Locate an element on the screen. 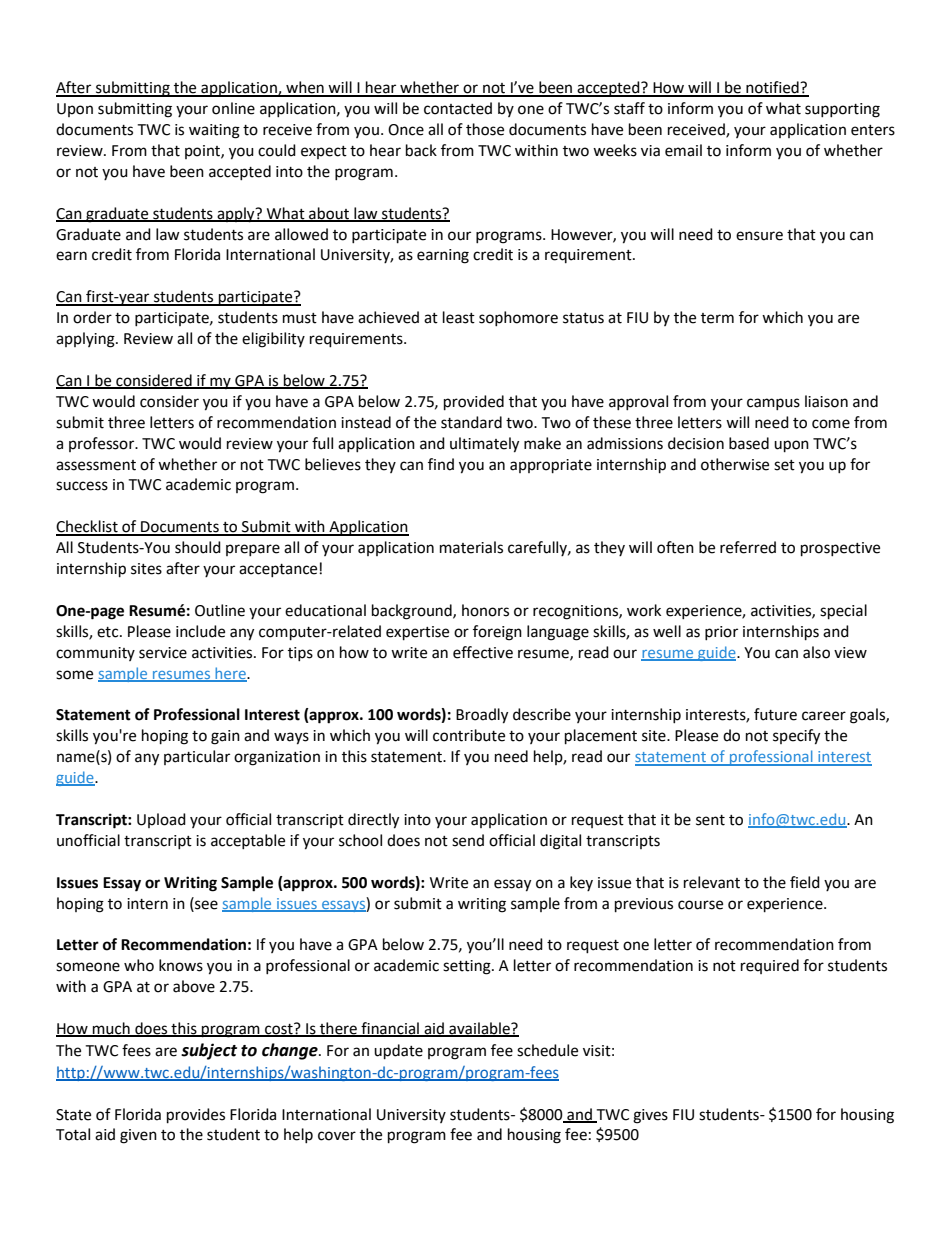 The height and width of the screenshot is (1233, 952). notified is located at coordinates (772, 88).
